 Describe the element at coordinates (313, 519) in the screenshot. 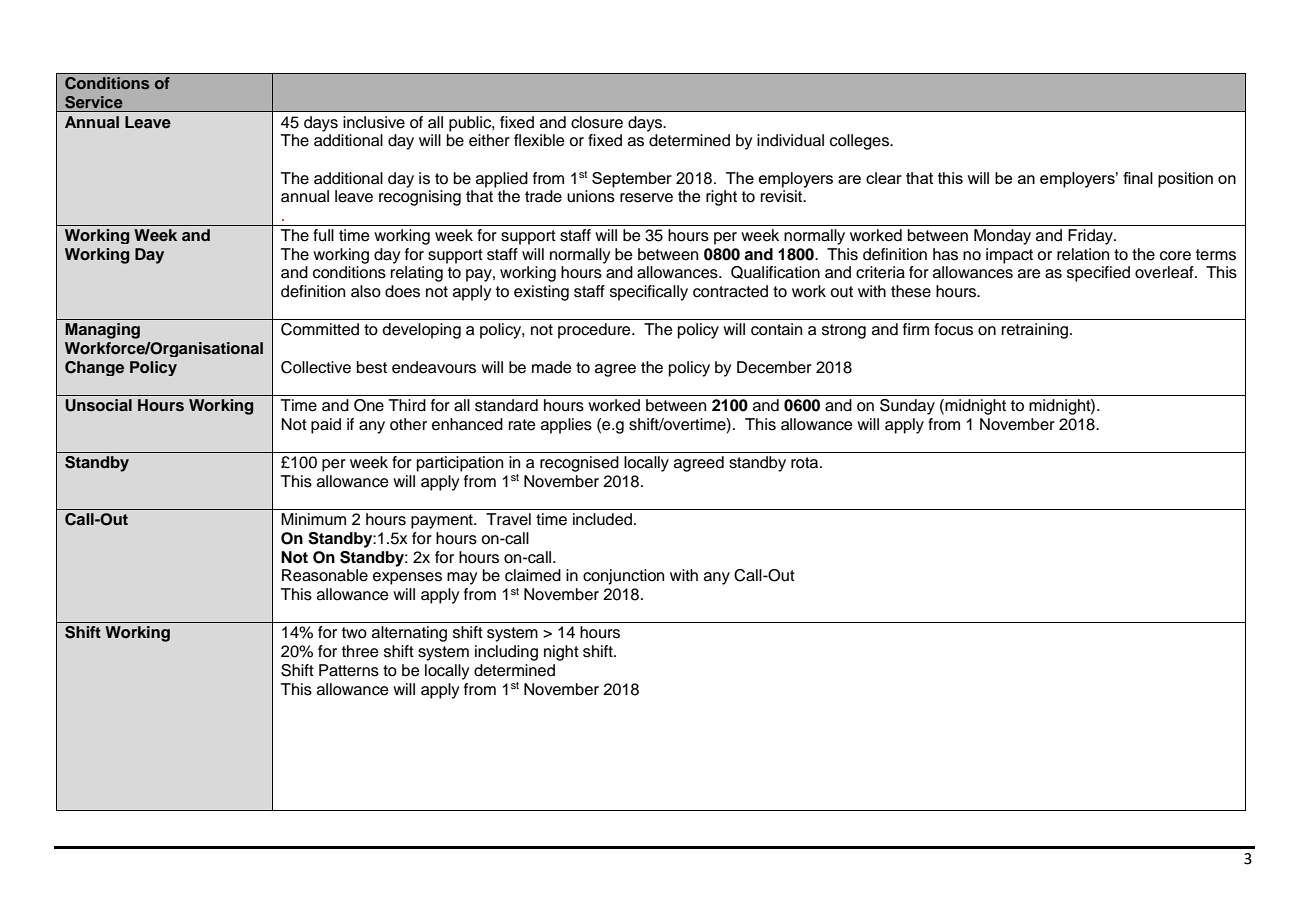

I see `Minimum` at that location.
